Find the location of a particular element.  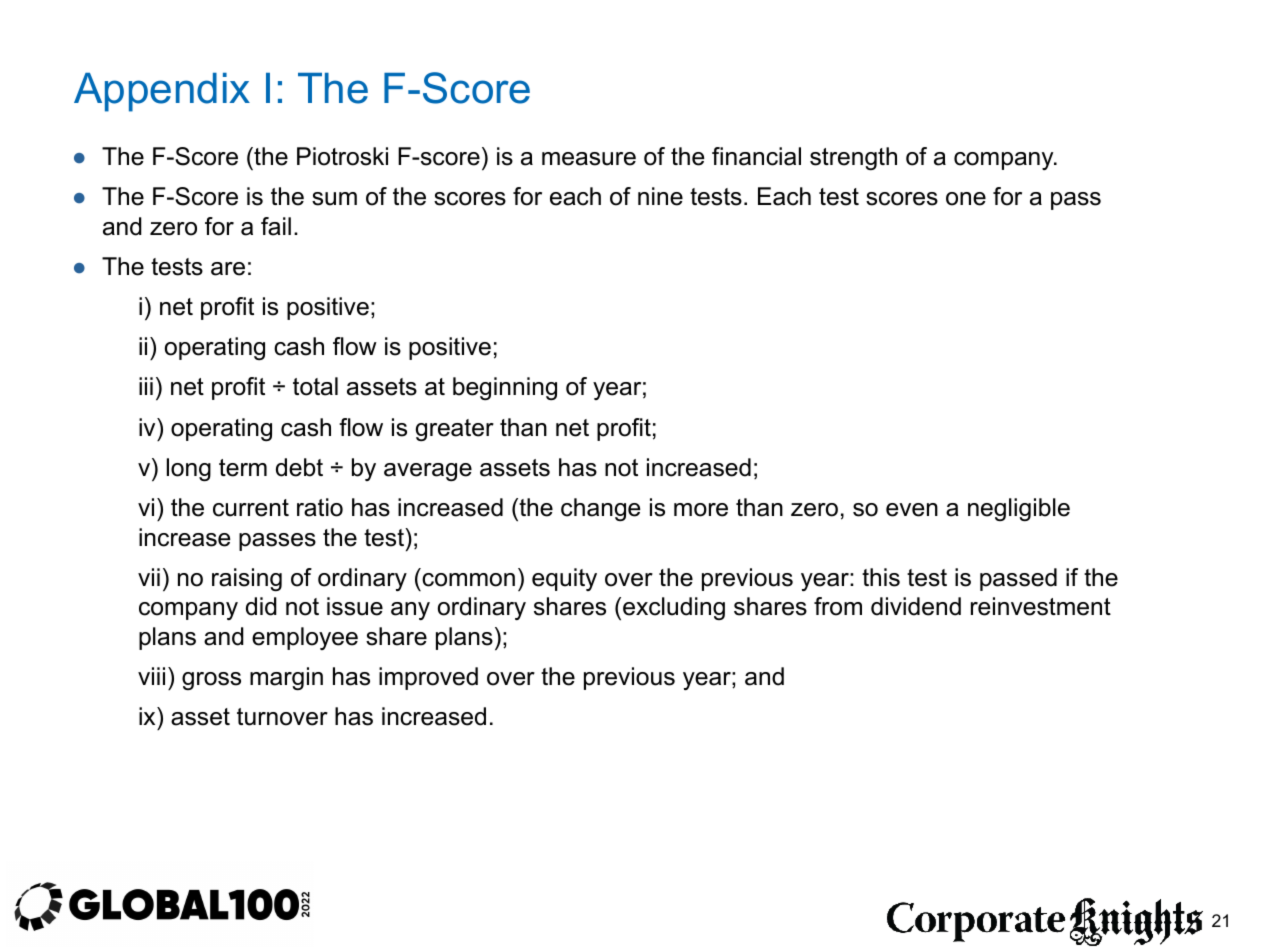

beginning is located at coordinates (505, 388).
